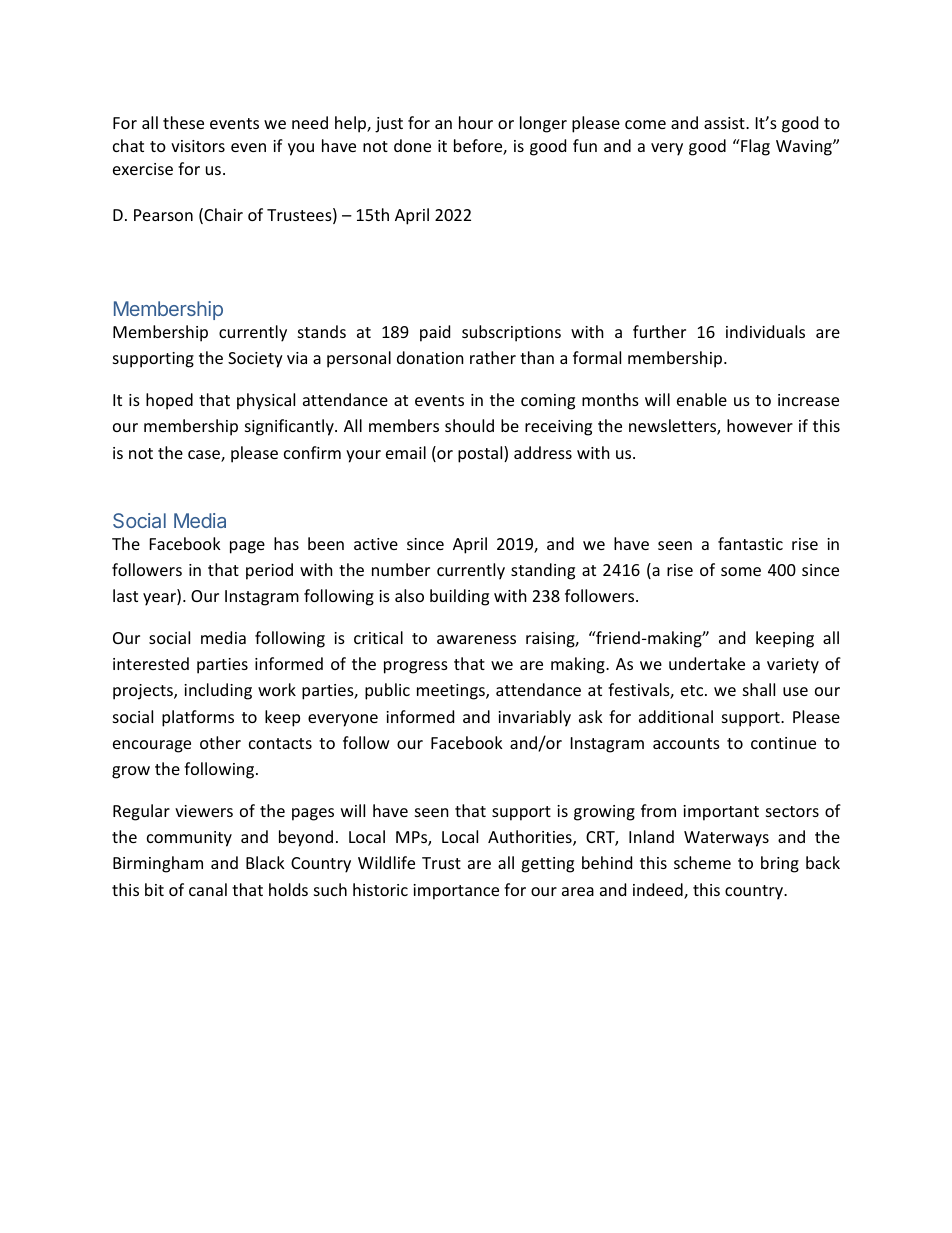 The width and height of the page is (952, 1233). What do you see at coordinates (754, 147) in the page?
I see `Flag` at bounding box center [754, 147].
